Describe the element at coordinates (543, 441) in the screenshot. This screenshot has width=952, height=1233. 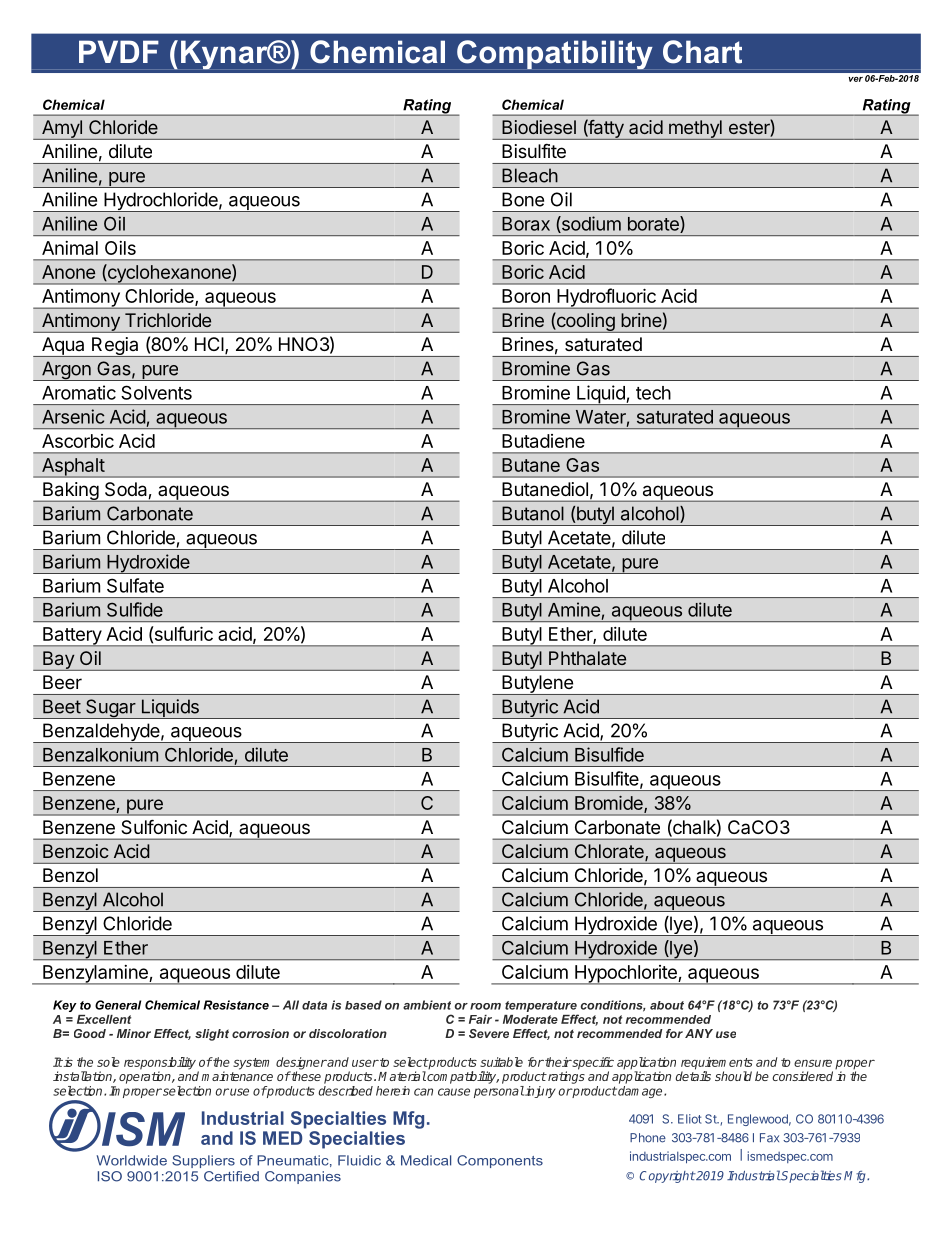
I see `Butadiene` at that location.
